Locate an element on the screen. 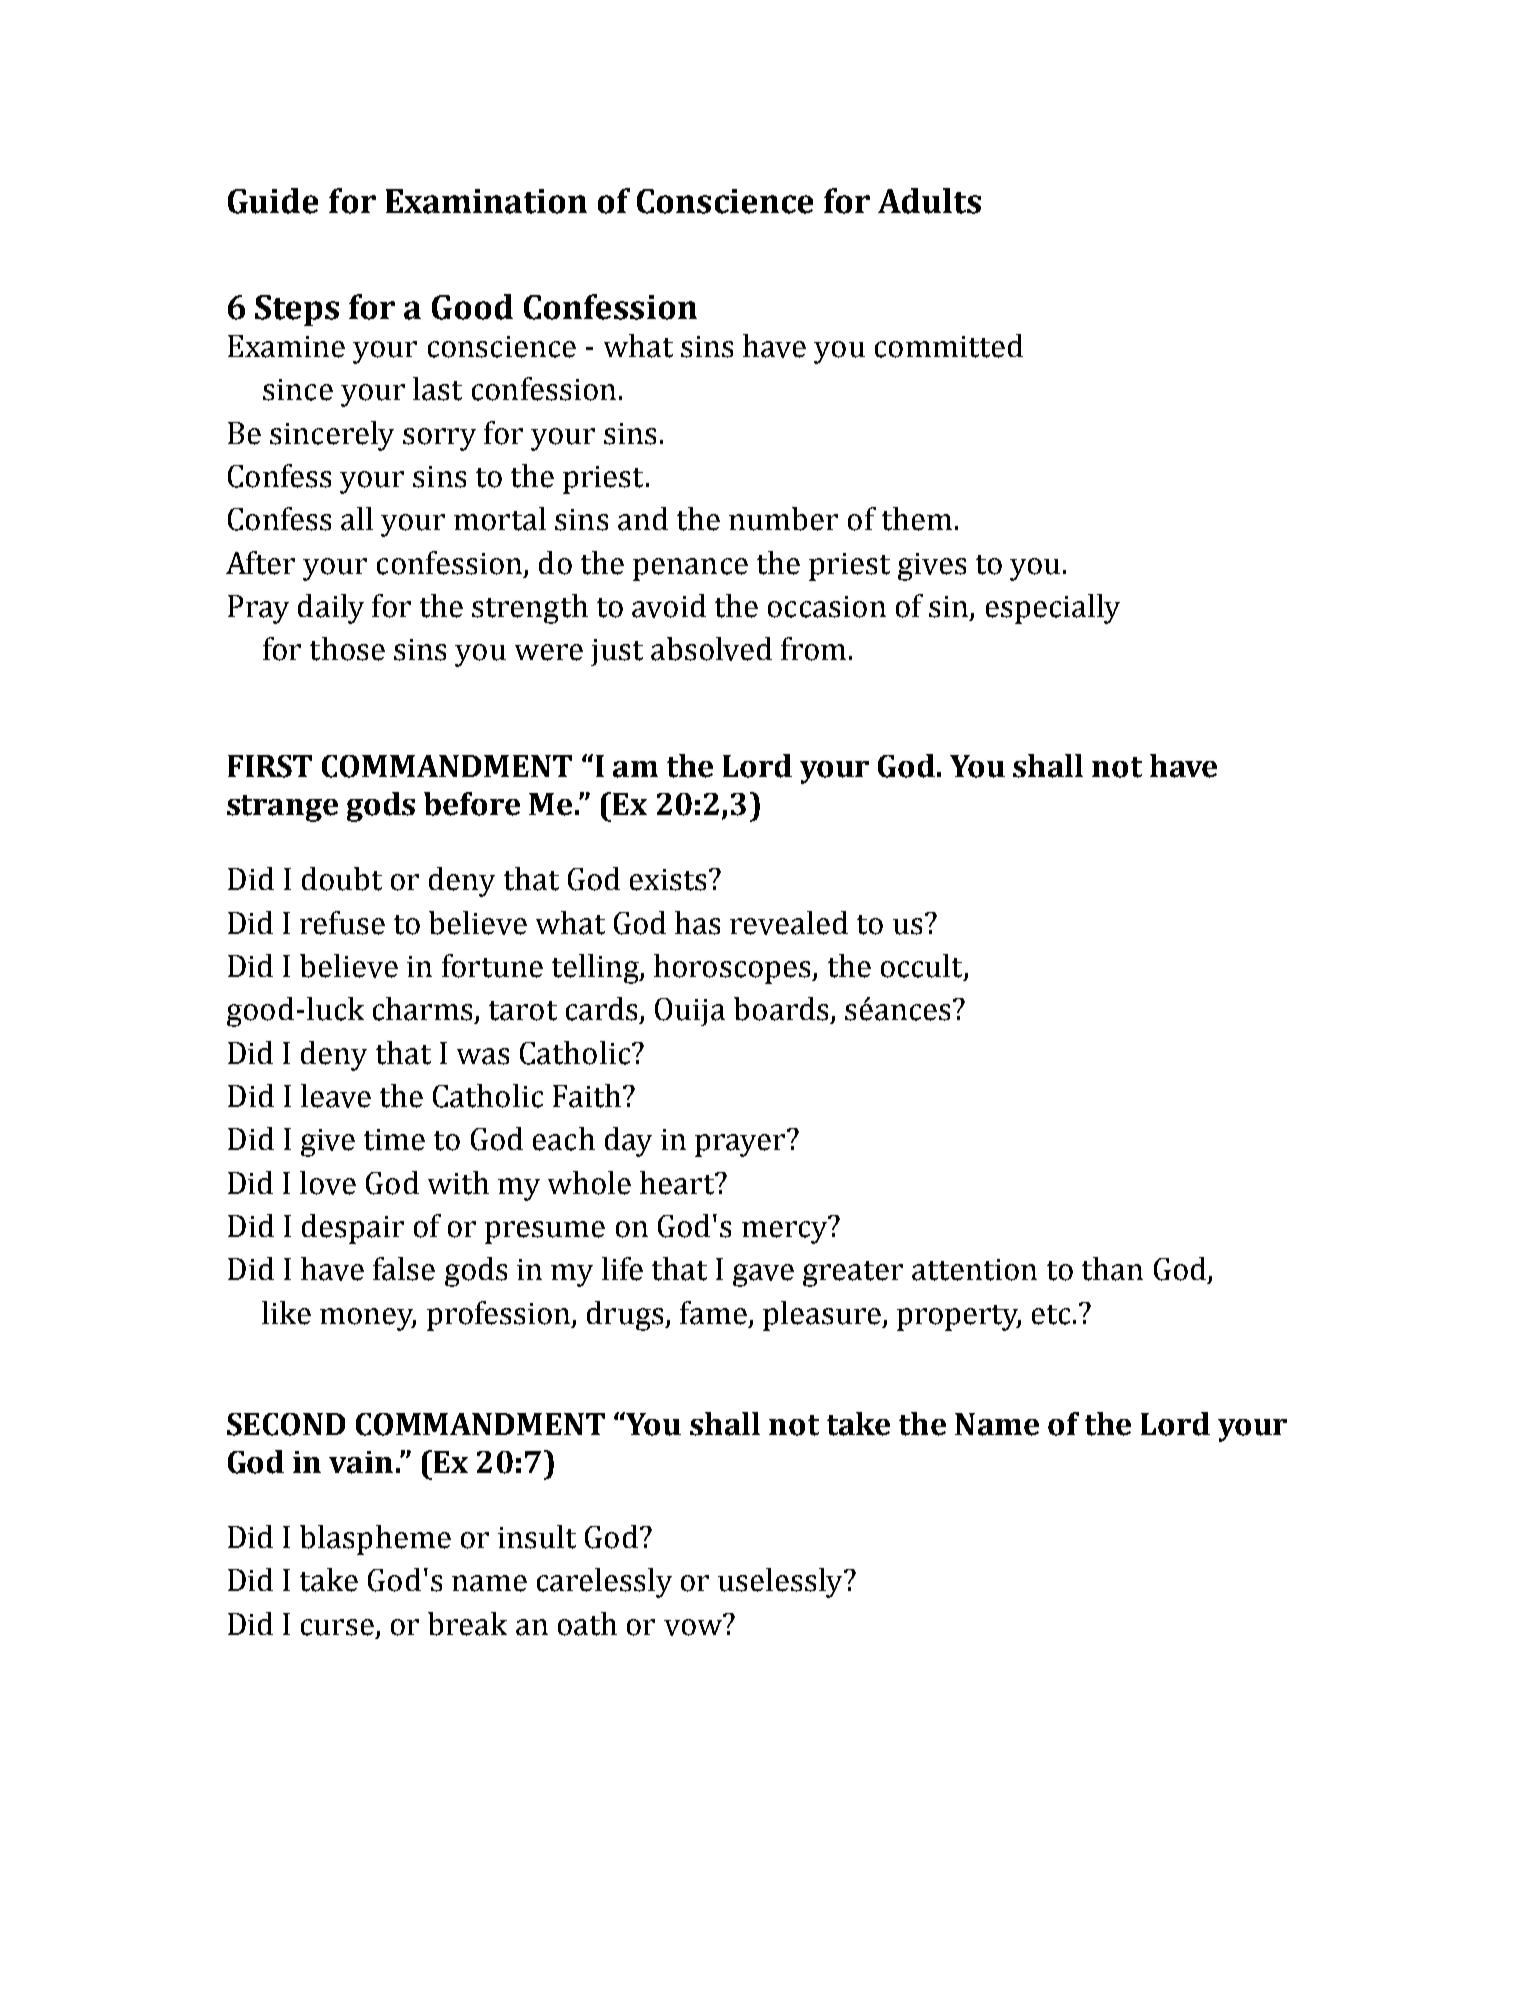  refuse is located at coordinates (342, 923).
